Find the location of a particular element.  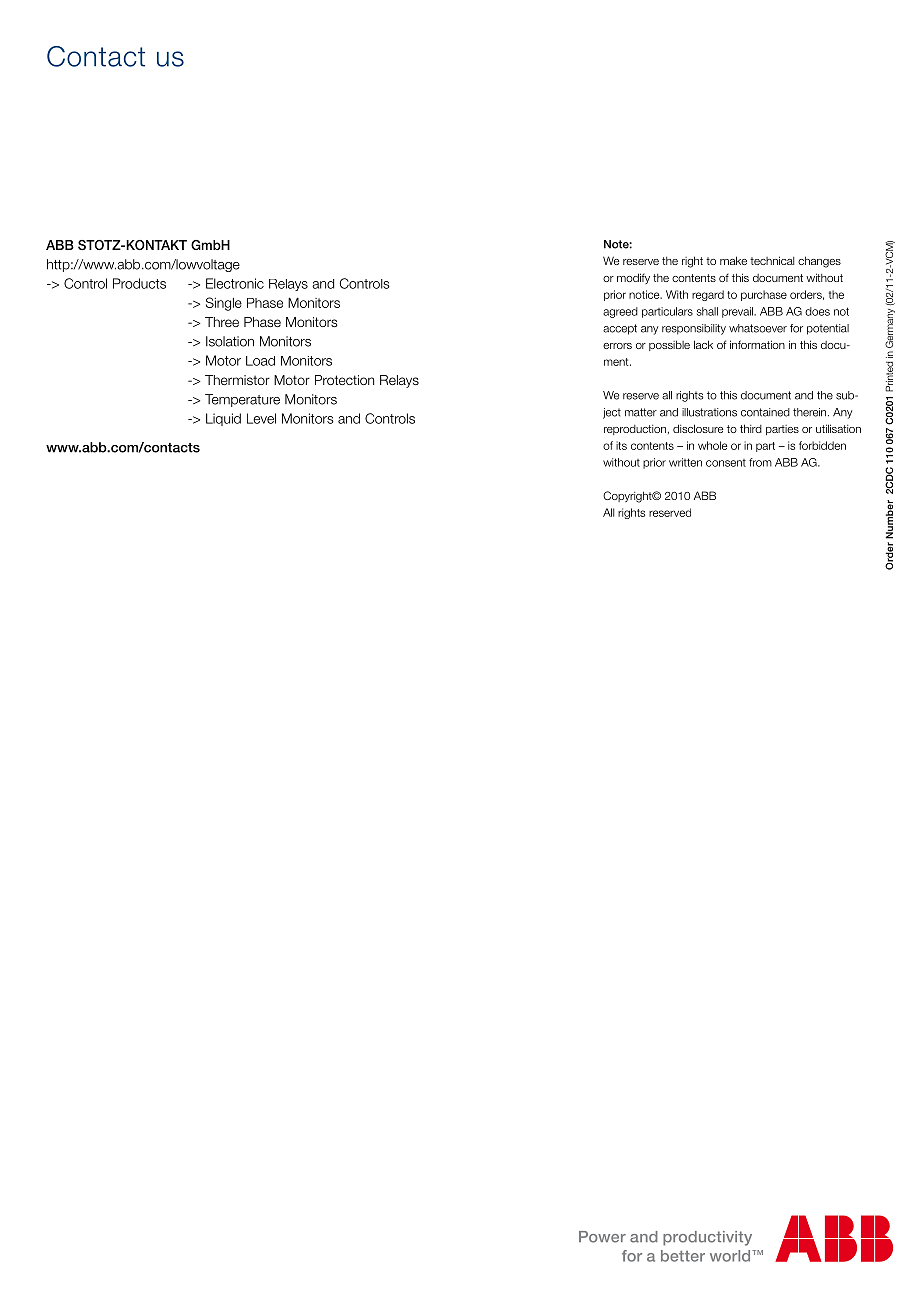

accept is located at coordinates (620, 329).
